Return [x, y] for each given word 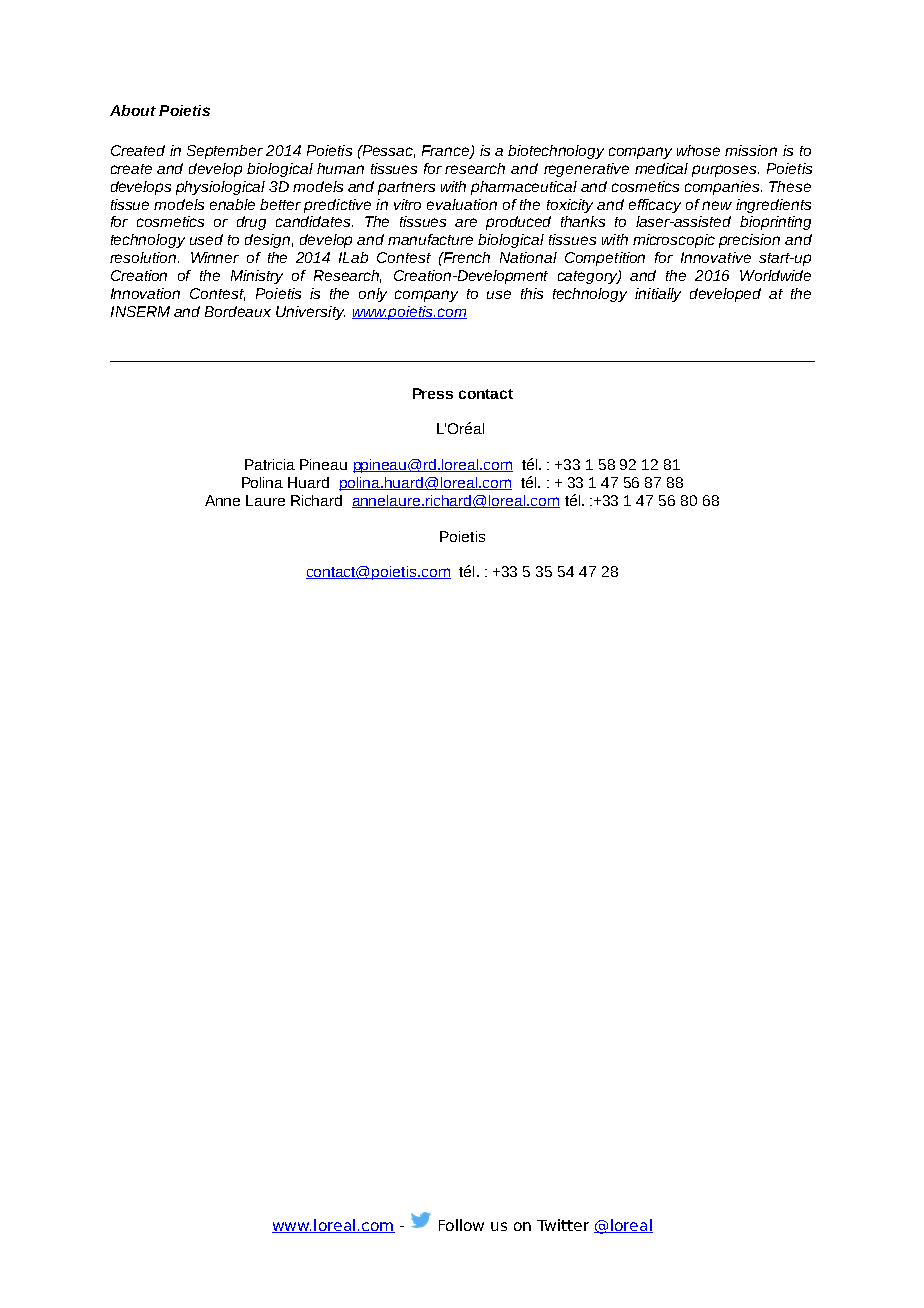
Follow [461, 1225]
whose [698, 150]
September [225, 152]
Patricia [270, 464]
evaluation [462, 204]
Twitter [563, 1225]
